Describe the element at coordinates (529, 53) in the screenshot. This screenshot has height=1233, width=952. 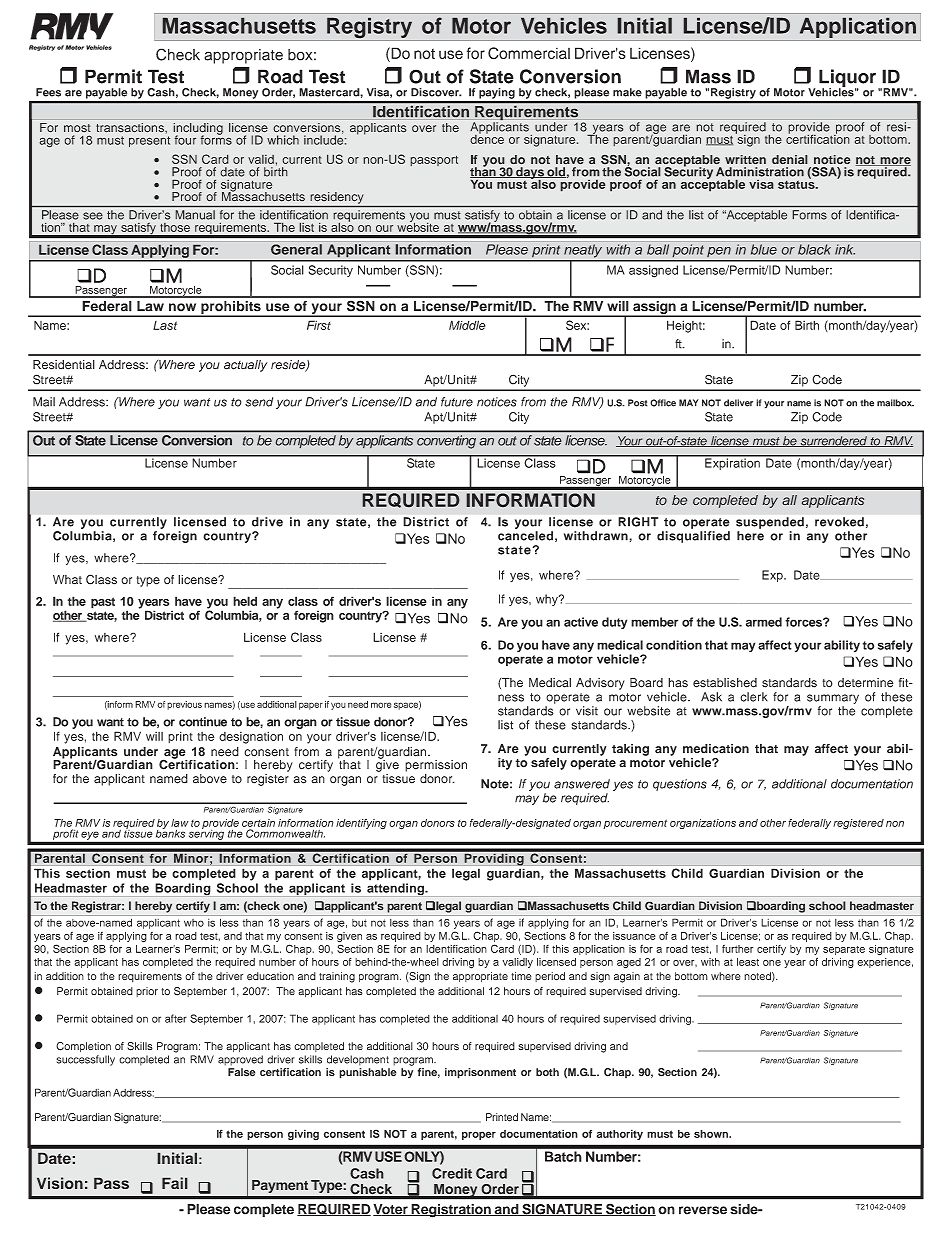
I see `Commercial` at that location.
